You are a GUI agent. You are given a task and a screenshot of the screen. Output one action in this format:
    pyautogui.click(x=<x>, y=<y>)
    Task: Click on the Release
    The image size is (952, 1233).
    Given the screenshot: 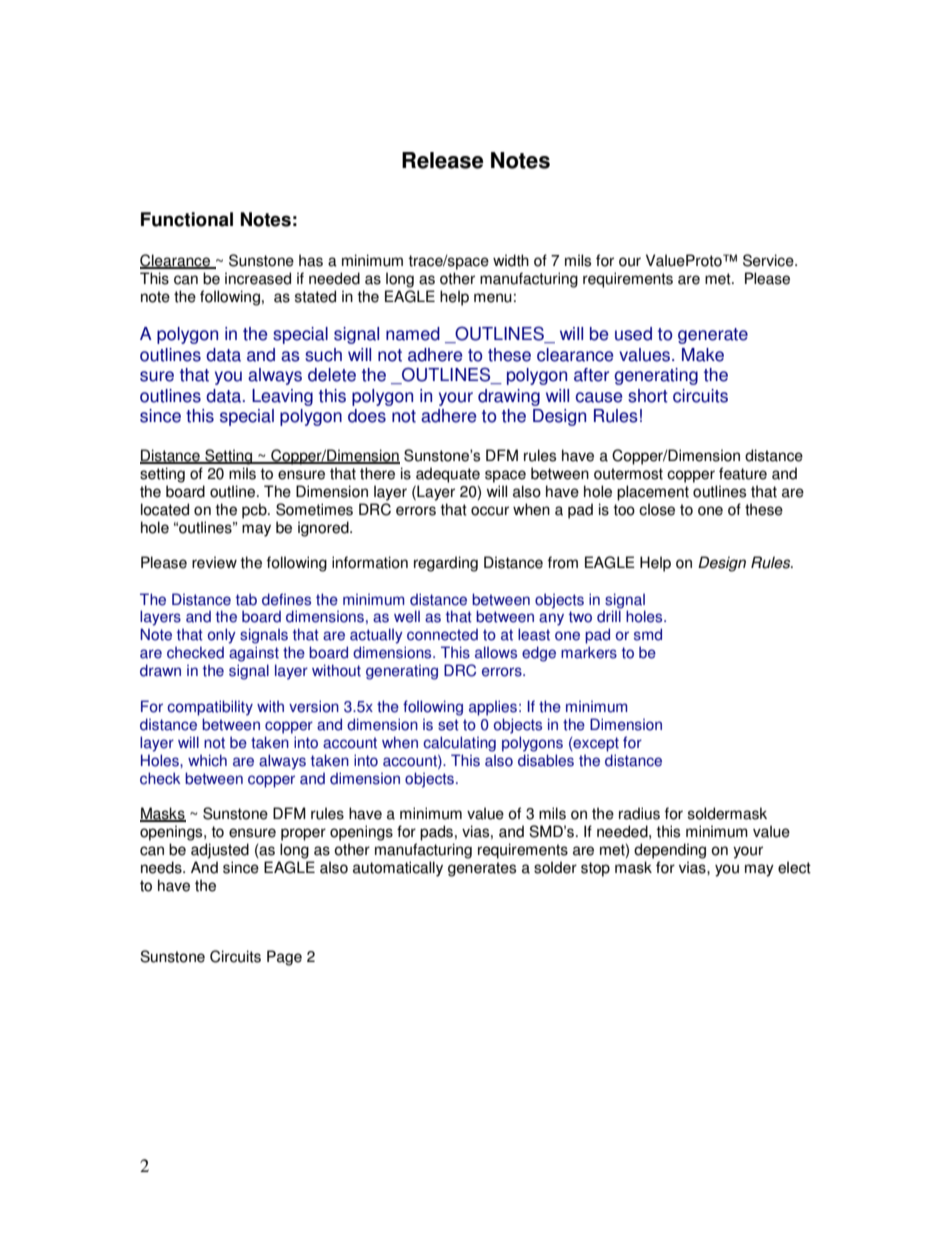 What is the action you would take?
    pyautogui.click(x=443, y=160)
